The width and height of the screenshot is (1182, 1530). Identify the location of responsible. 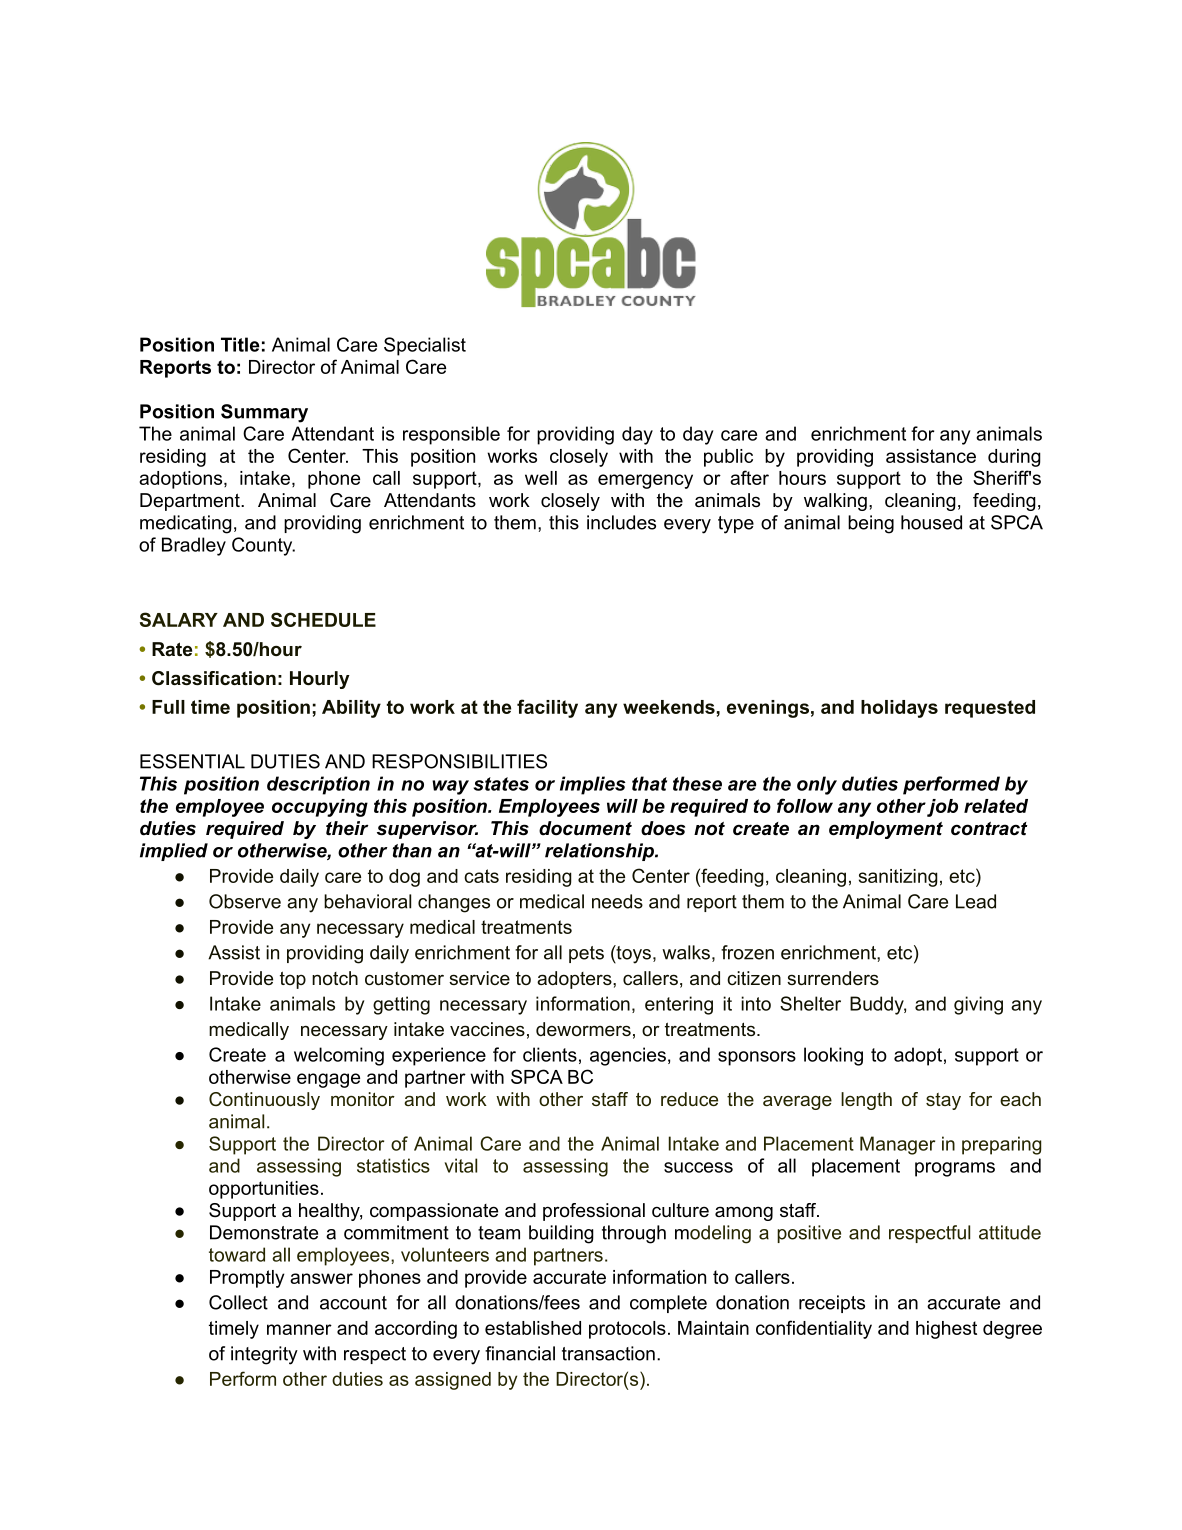
(451, 435).
